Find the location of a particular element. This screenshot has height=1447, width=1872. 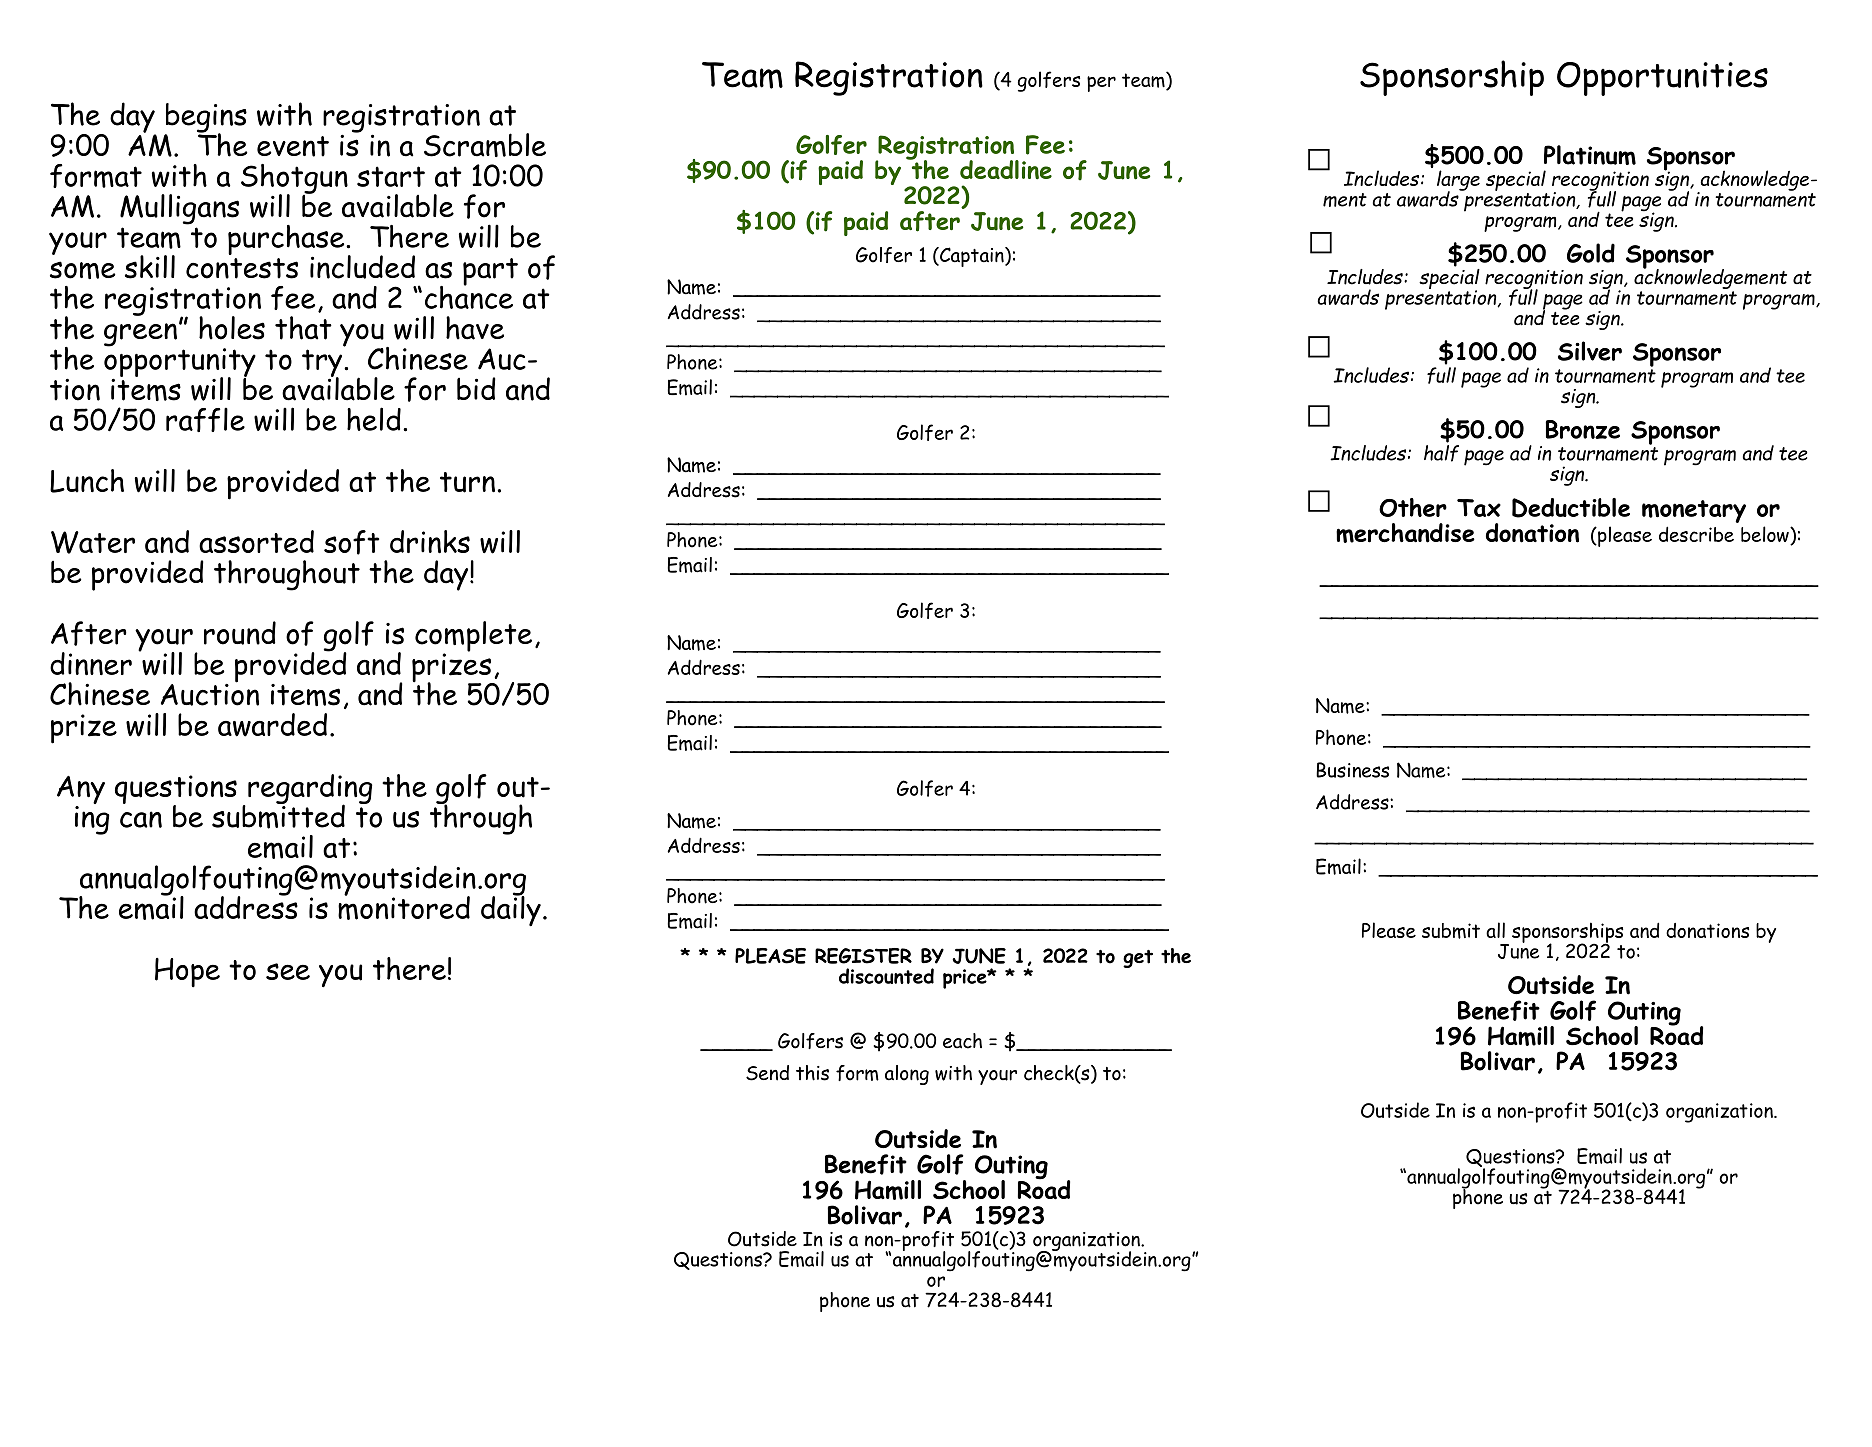

per is located at coordinates (1101, 84).
